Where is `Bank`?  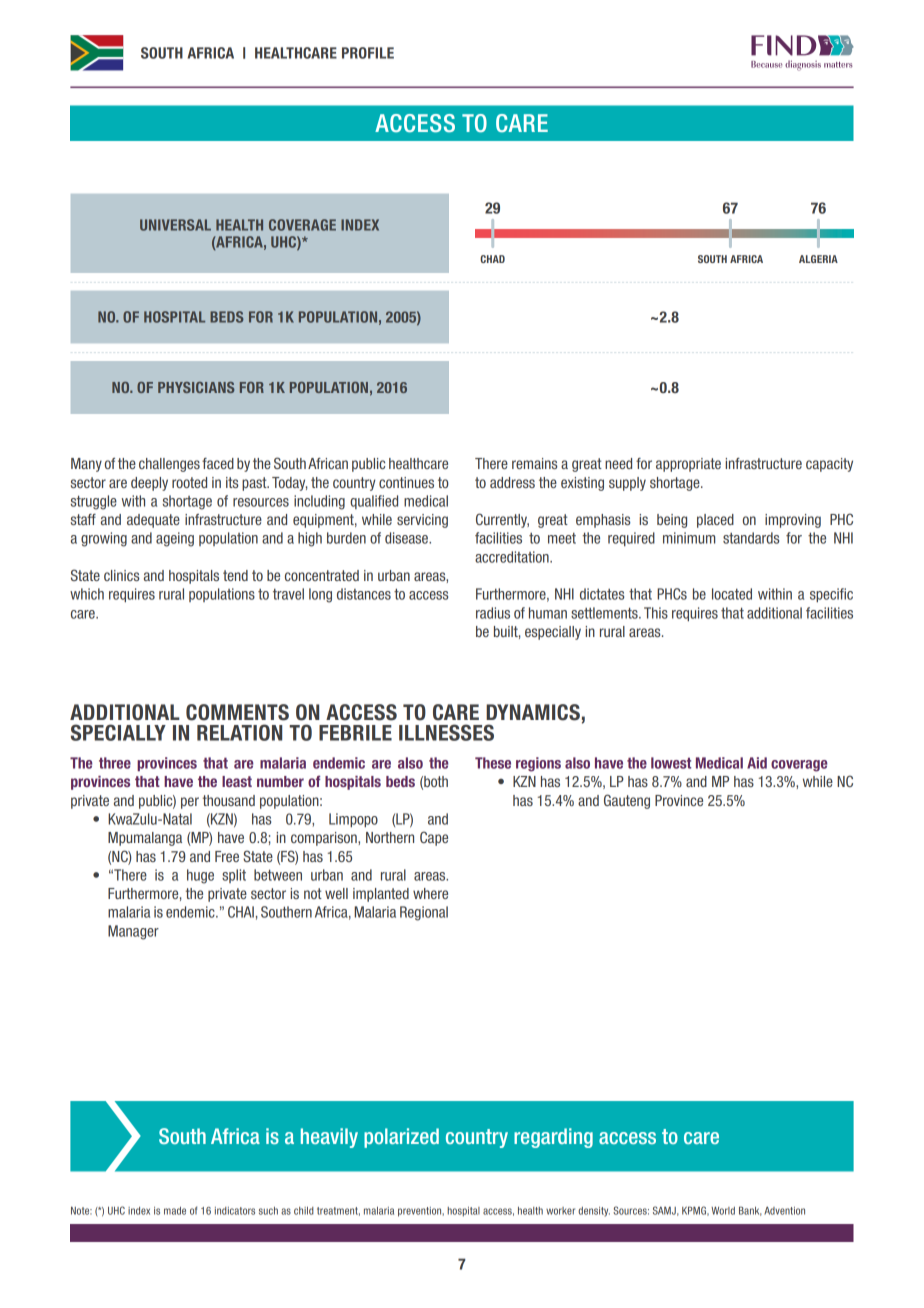
Bank is located at coordinates (750, 1211).
